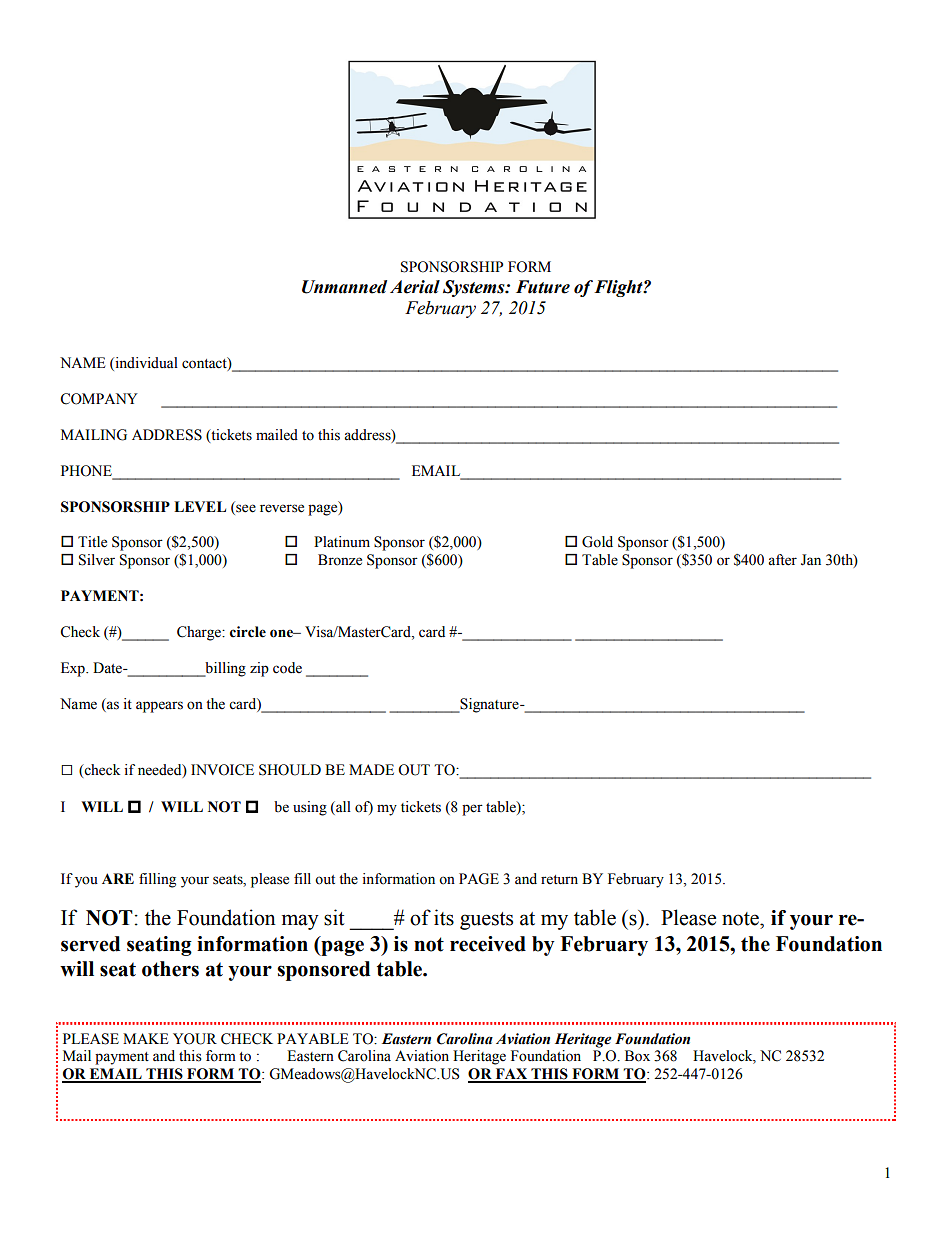 This screenshot has width=952, height=1233. What do you see at coordinates (543, 287) in the screenshot?
I see `Future` at bounding box center [543, 287].
